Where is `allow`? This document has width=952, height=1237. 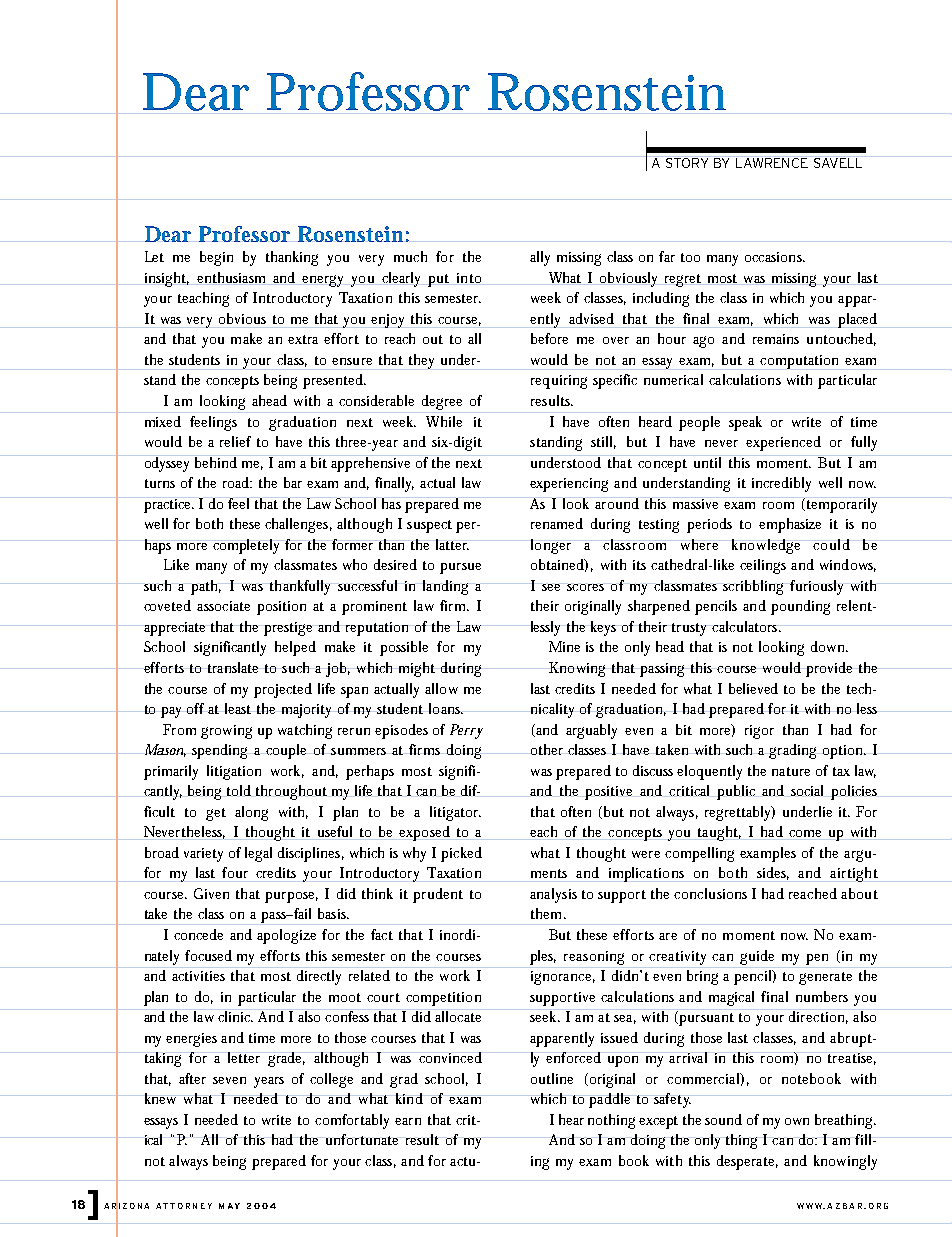
allow is located at coordinates (441, 688).
